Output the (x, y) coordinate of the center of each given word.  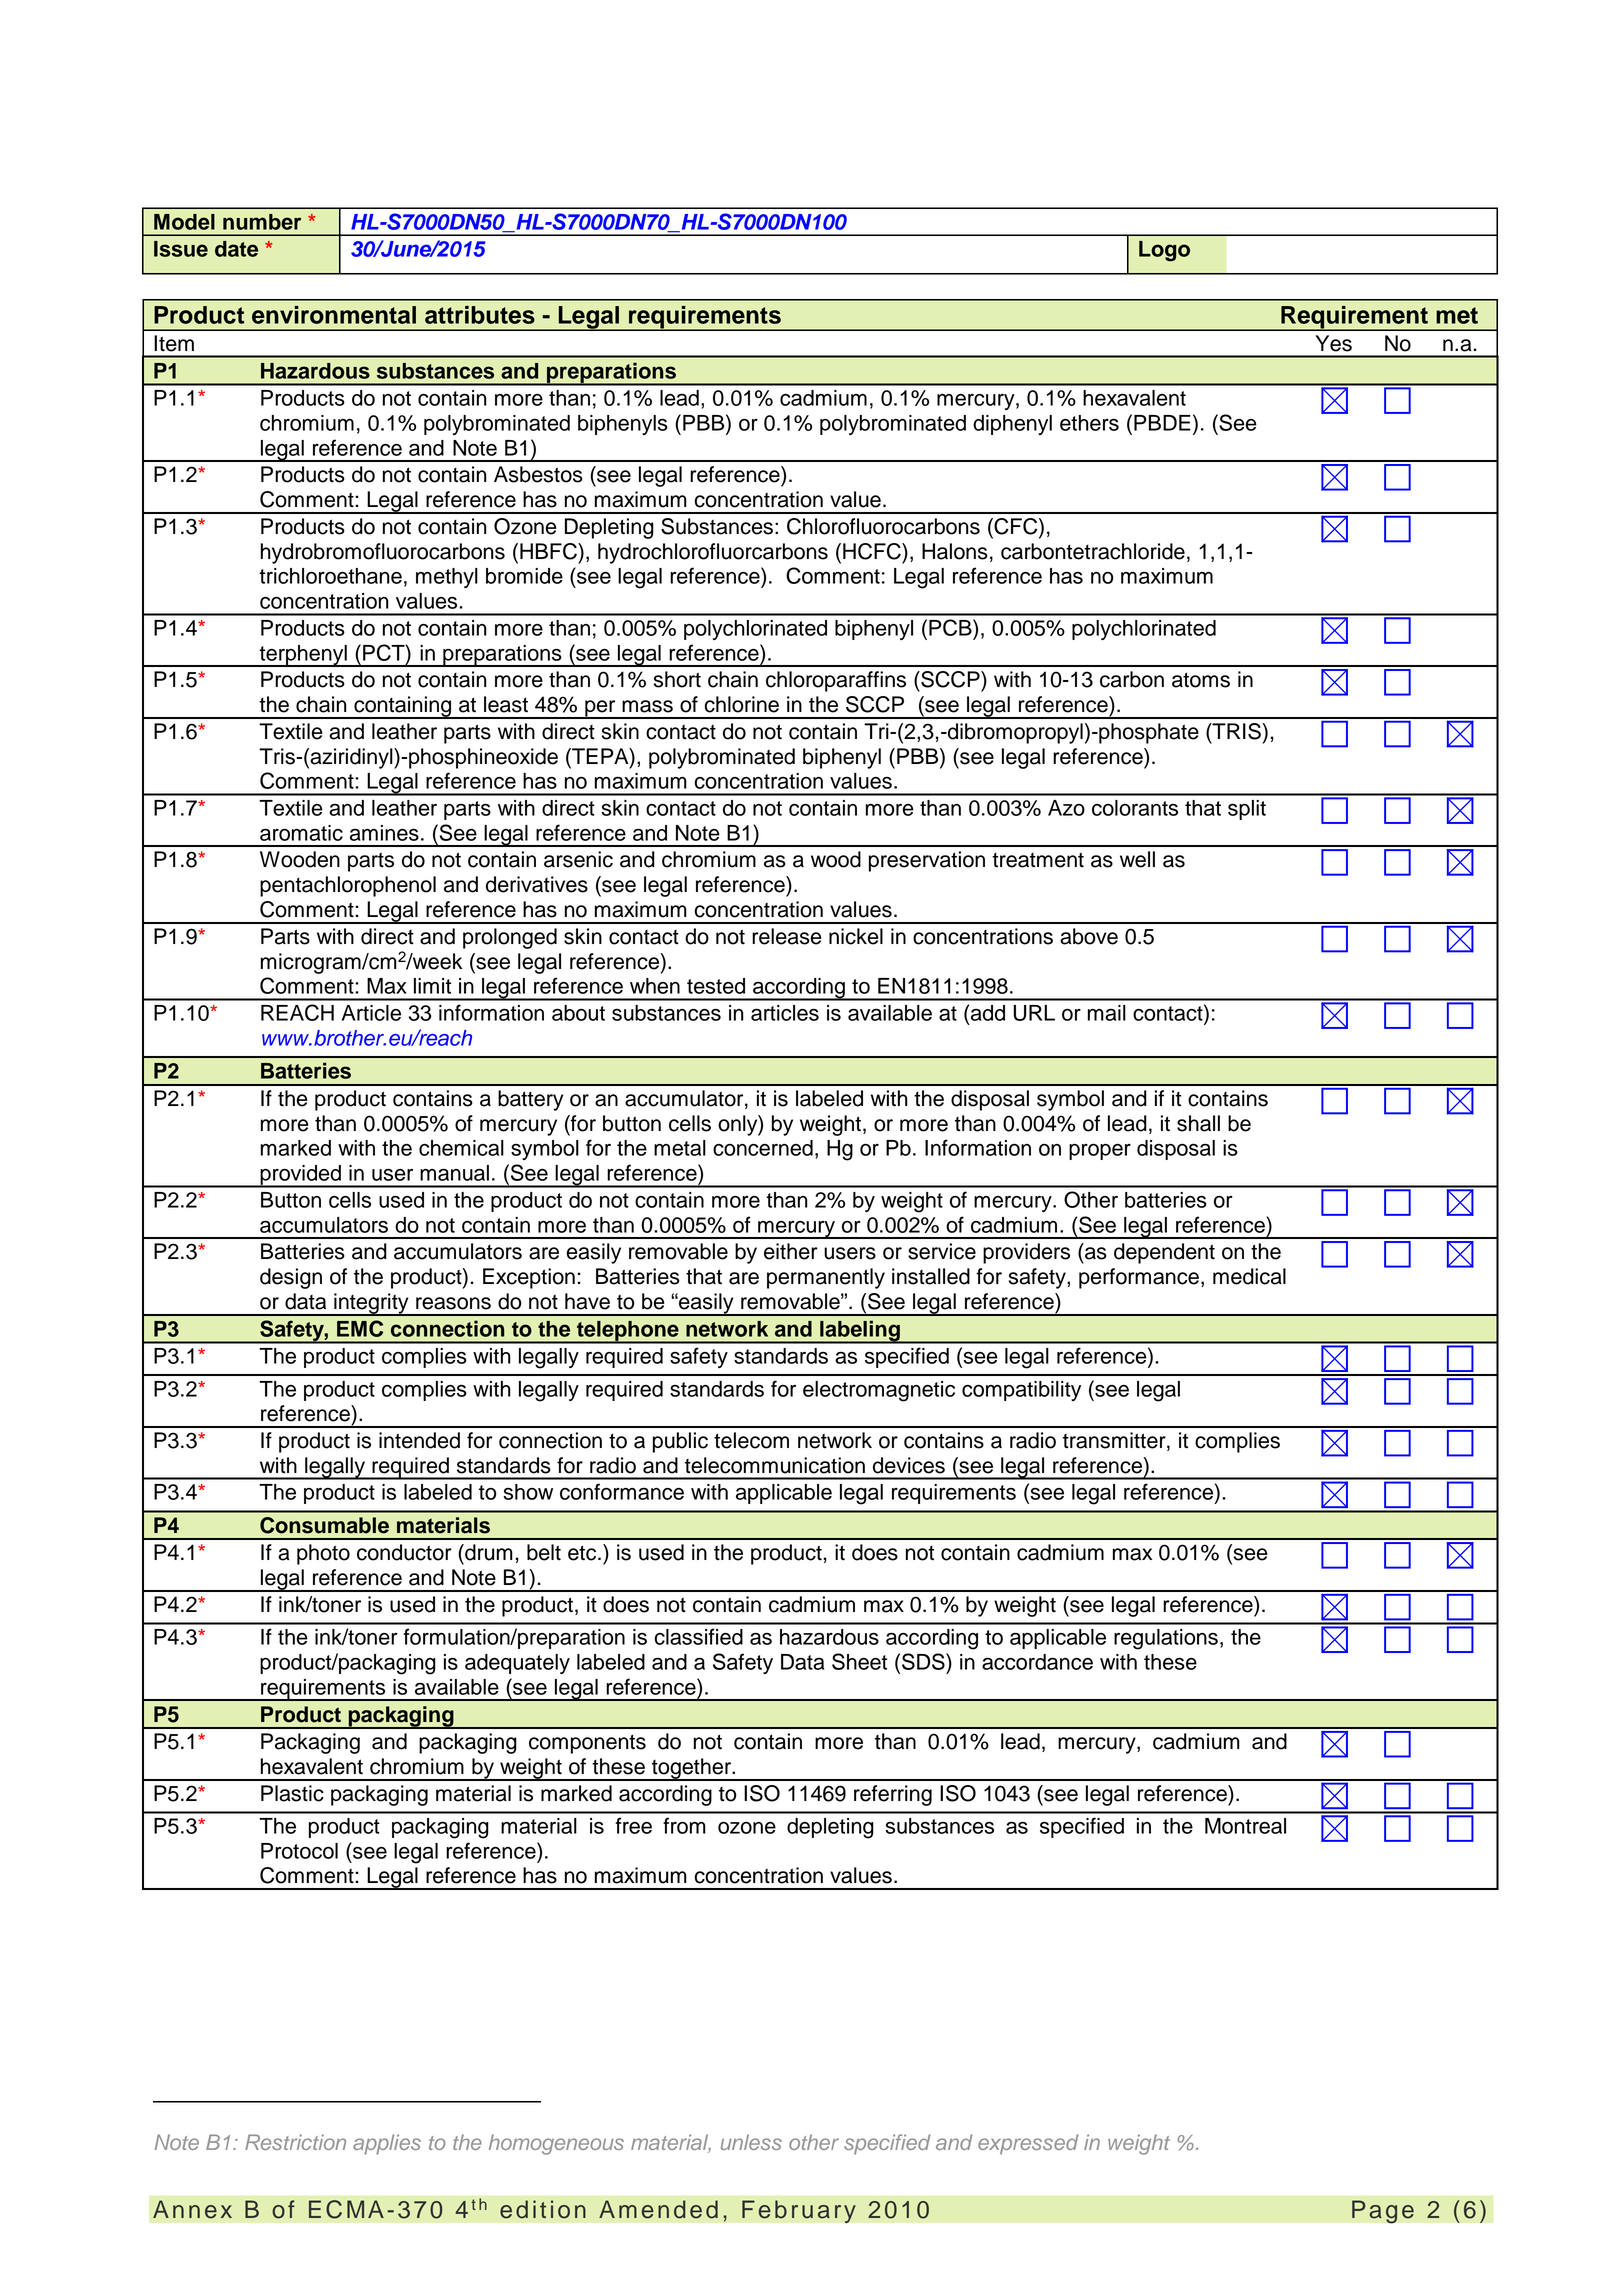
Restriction (295, 2142)
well (1137, 859)
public (680, 1442)
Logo (1164, 251)
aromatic (301, 833)
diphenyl (1012, 425)
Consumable (324, 1525)
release (786, 936)
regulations (1166, 1639)
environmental (334, 315)
